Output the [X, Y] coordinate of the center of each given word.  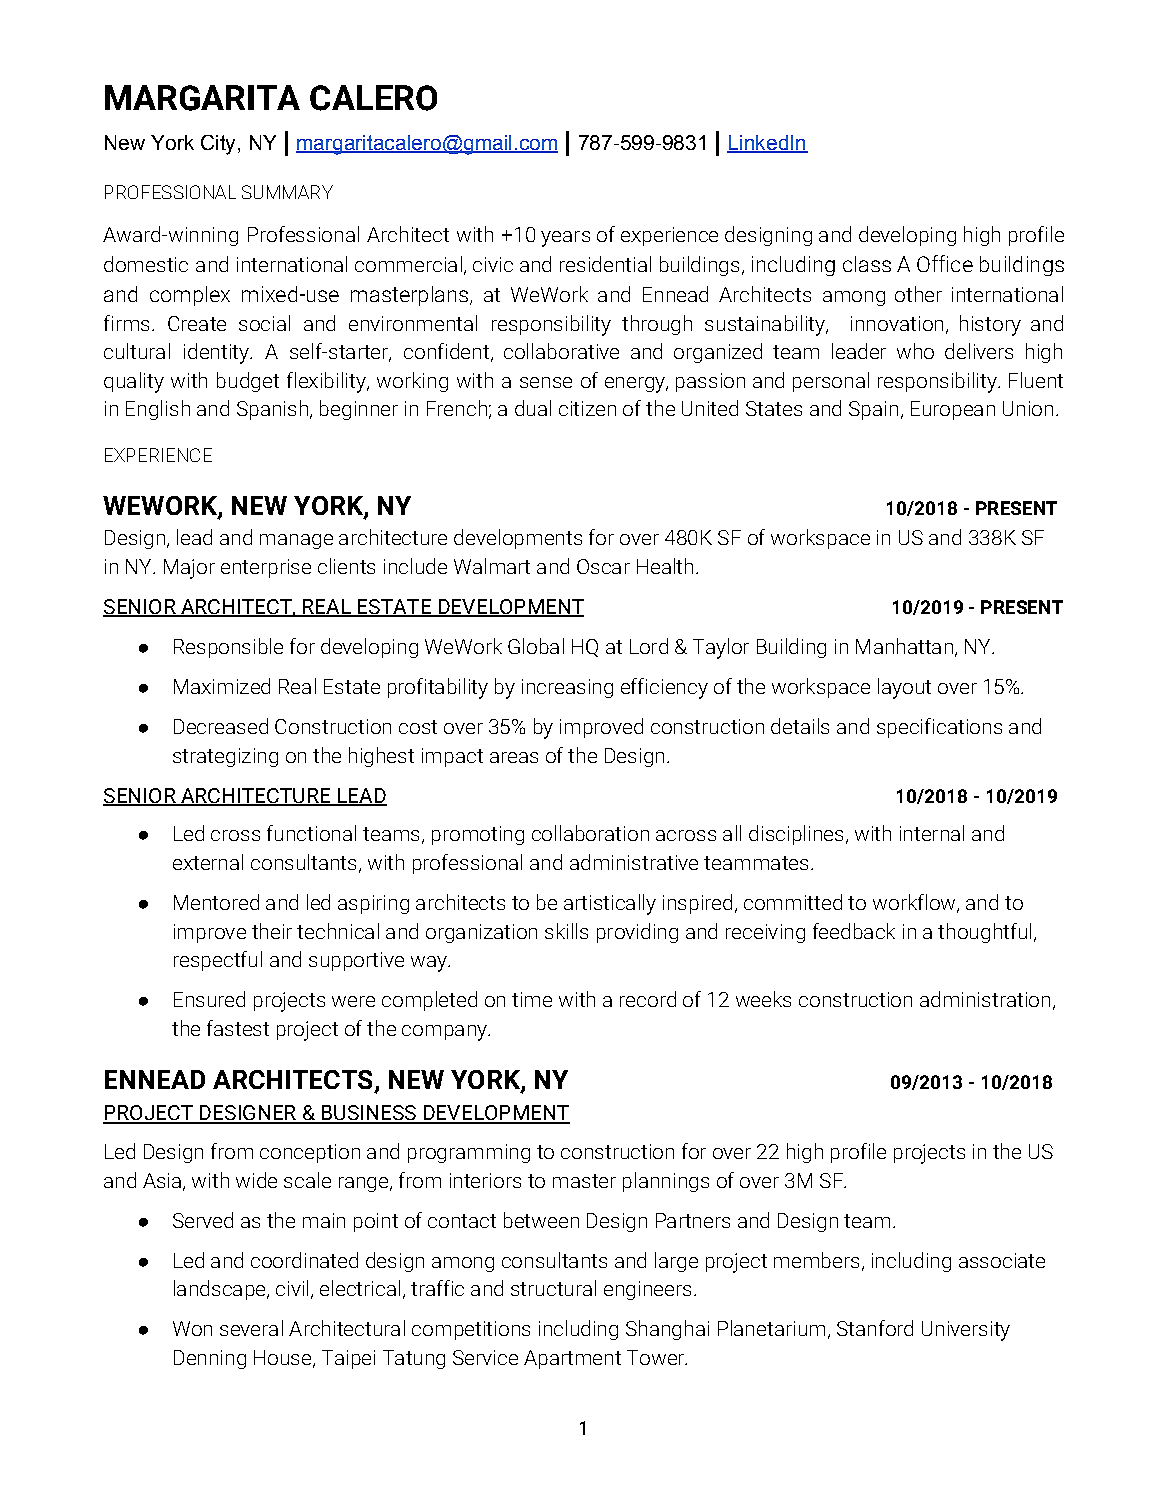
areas [514, 757]
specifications [939, 728]
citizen [587, 408]
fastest [238, 1028]
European [953, 410]
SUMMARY [287, 192]
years [565, 239]
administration [985, 999]
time [532, 999]
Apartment [572, 1359]
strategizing [225, 757]
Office [945, 263]
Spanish [272, 410]
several [251, 1328]
